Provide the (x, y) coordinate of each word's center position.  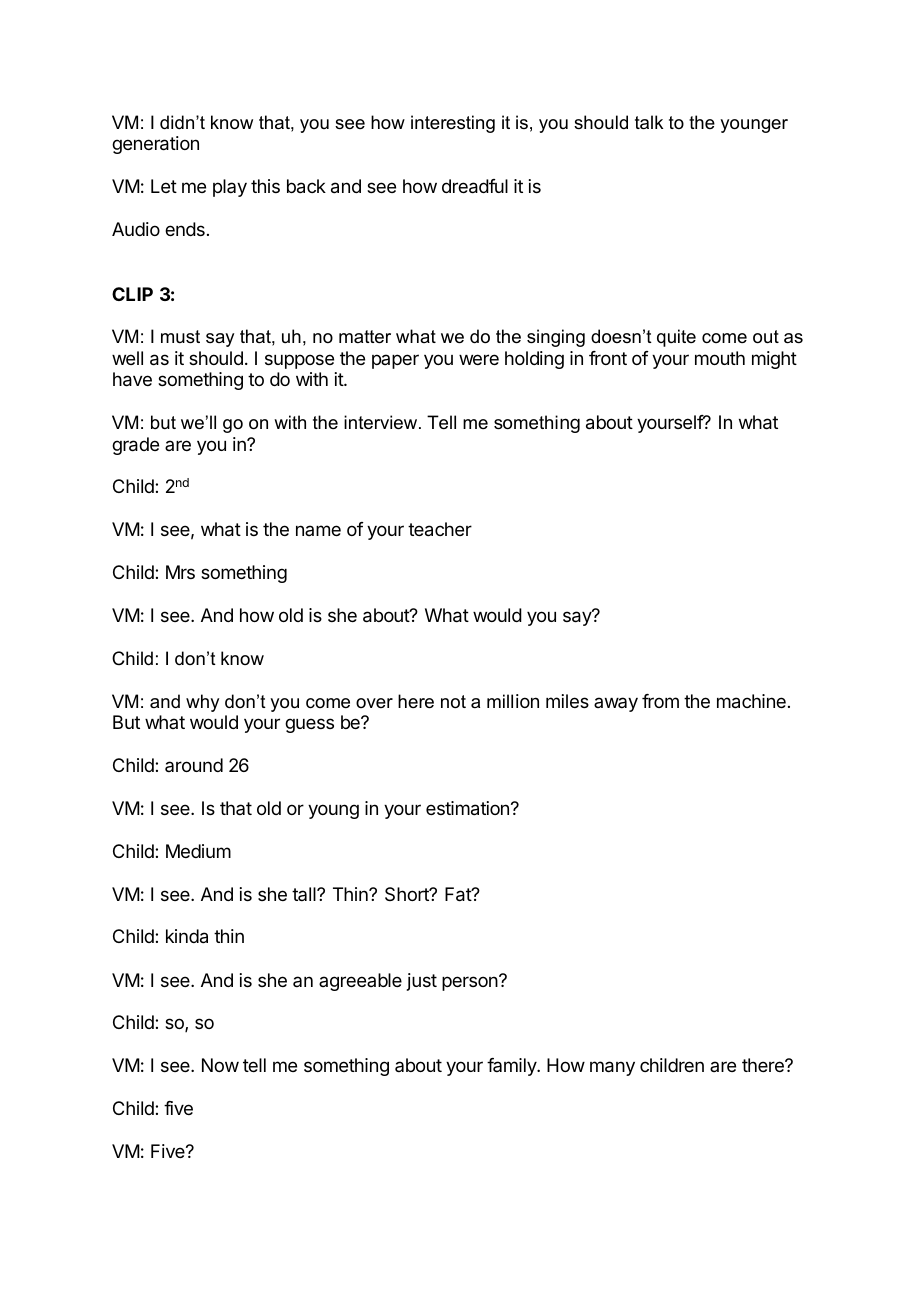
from (660, 701)
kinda (187, 936)
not (453, 701)
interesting (453, 124)
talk (649, 122)
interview (382, 422)
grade (135, 446)
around (194, 765)
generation (155, 145)
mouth (720, 358)
